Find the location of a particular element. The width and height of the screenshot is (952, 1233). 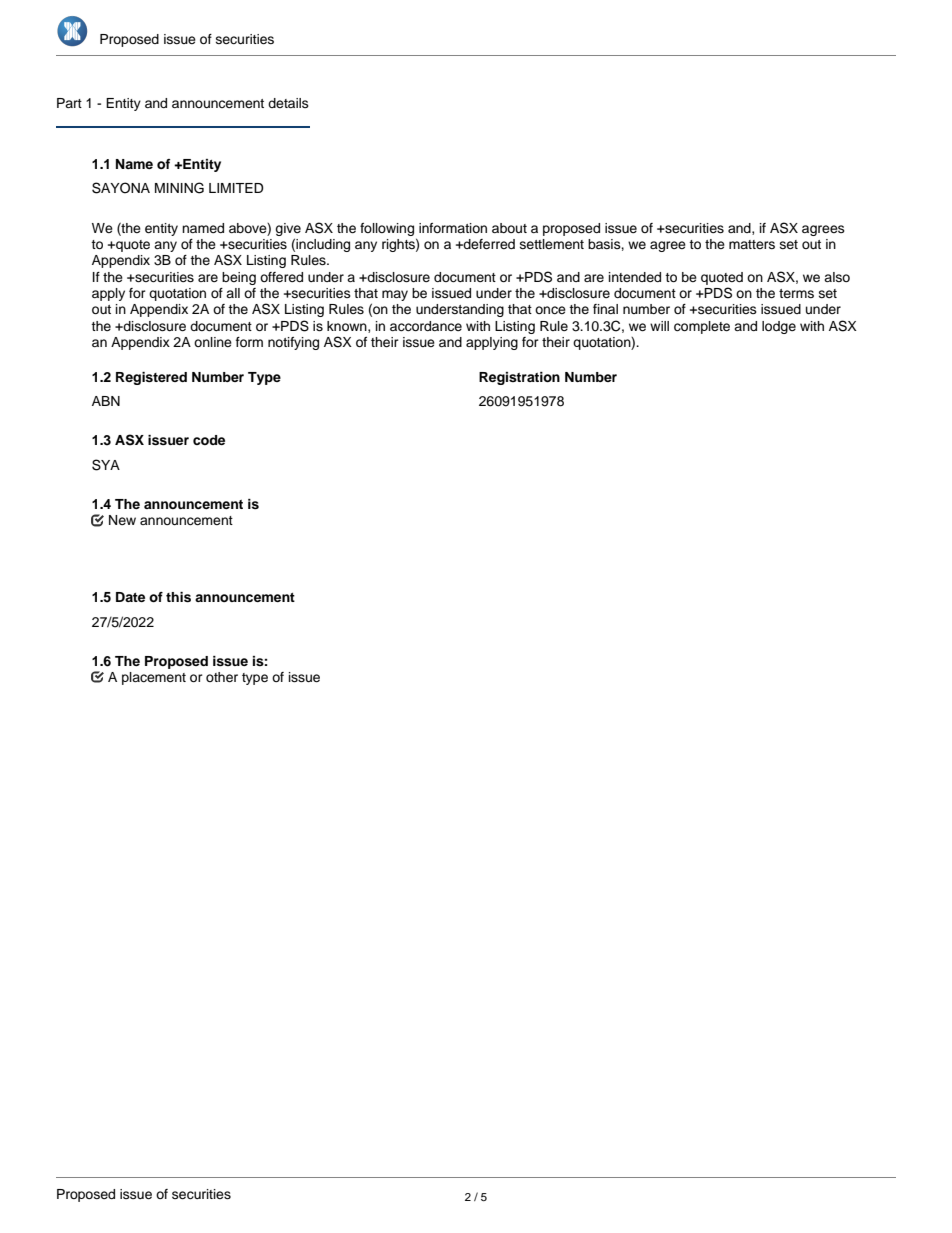

Registered is located at coordinates (151, 378).
